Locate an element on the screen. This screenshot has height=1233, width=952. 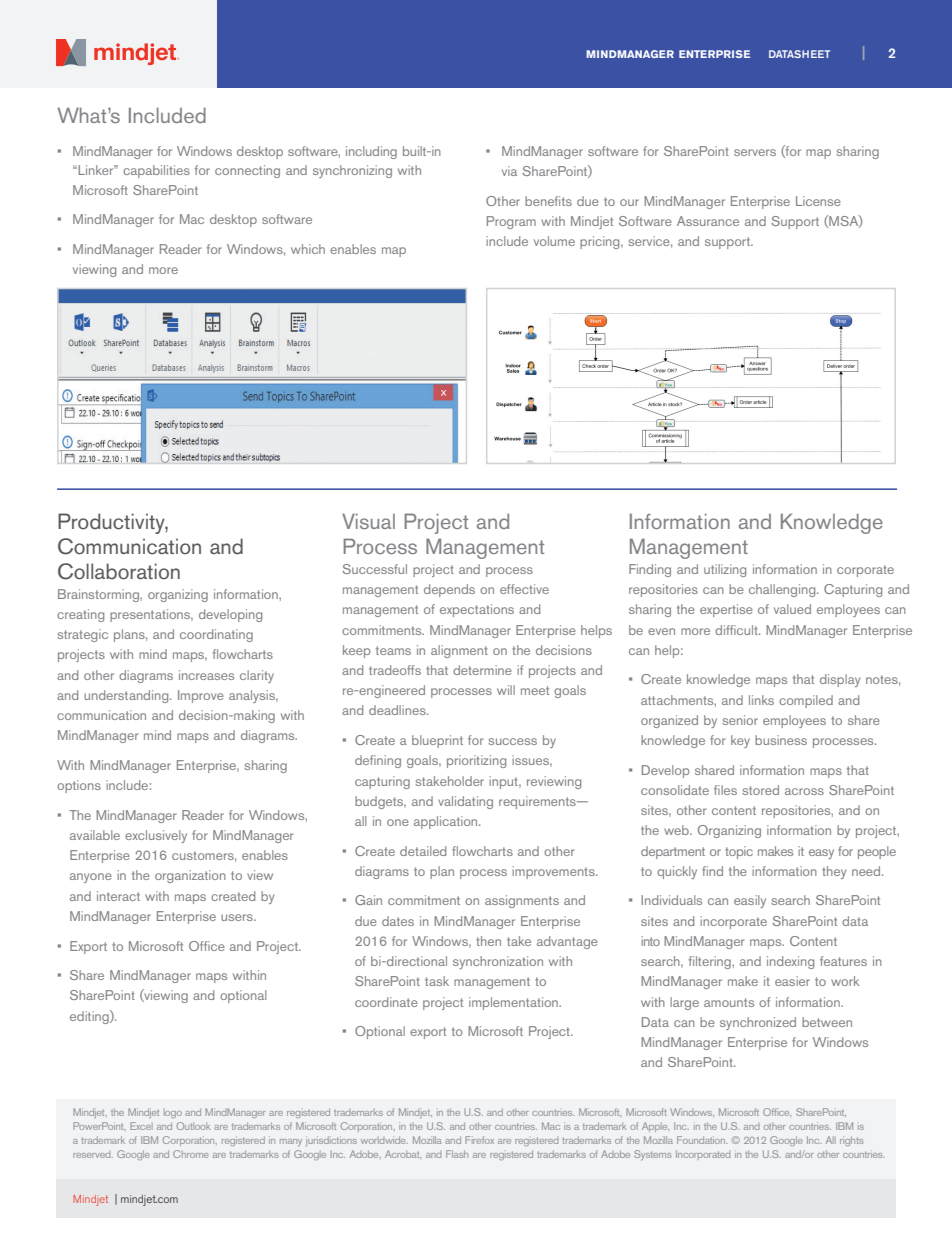
utilizing is located at coordinates (725, 570).
